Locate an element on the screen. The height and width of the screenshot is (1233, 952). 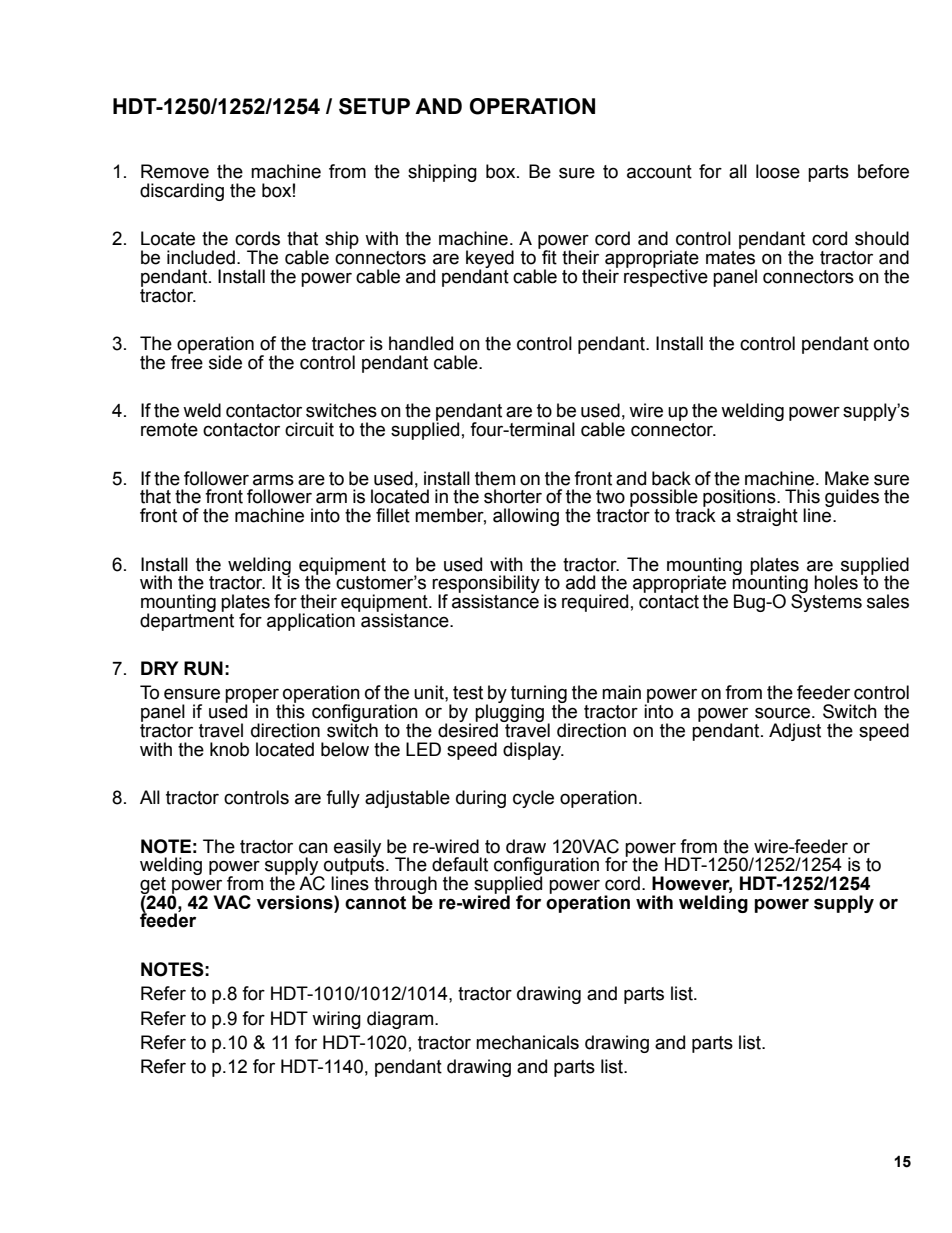
account is located at coordinates (659, 172).
